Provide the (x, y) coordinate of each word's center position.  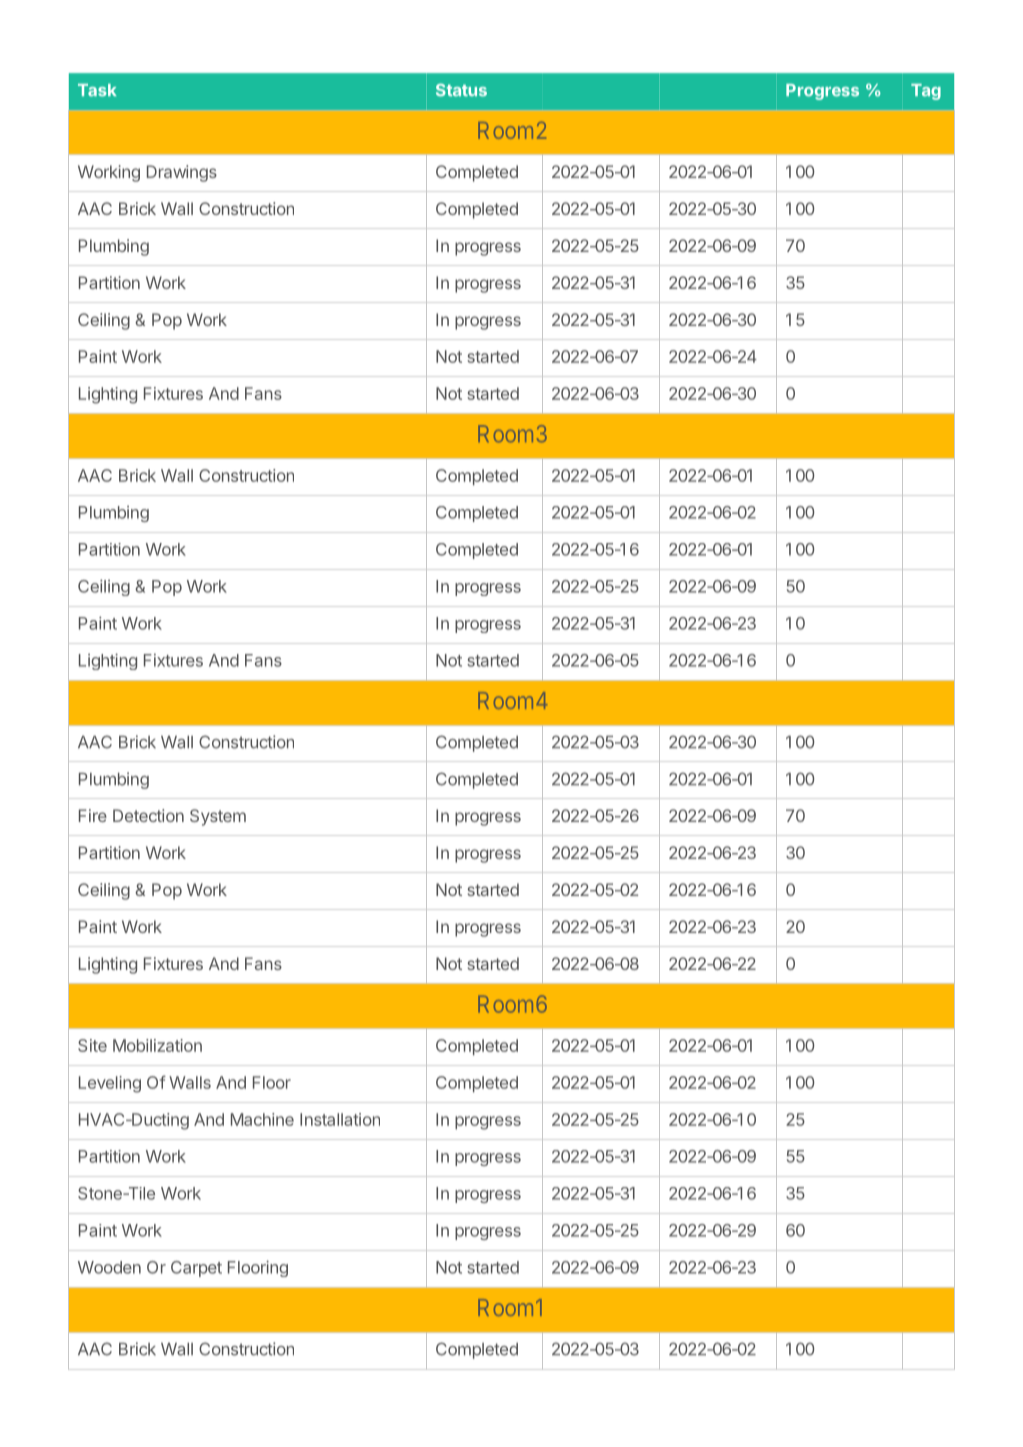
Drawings (182, 173)
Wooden (109, 1267)
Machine (262, 1119)
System (218, 817)
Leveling (110, 1084)
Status (461, 90)
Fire (93, 815)
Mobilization (157, 1045)
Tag (926, 92)
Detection (148, 815)
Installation (340, 1119)
